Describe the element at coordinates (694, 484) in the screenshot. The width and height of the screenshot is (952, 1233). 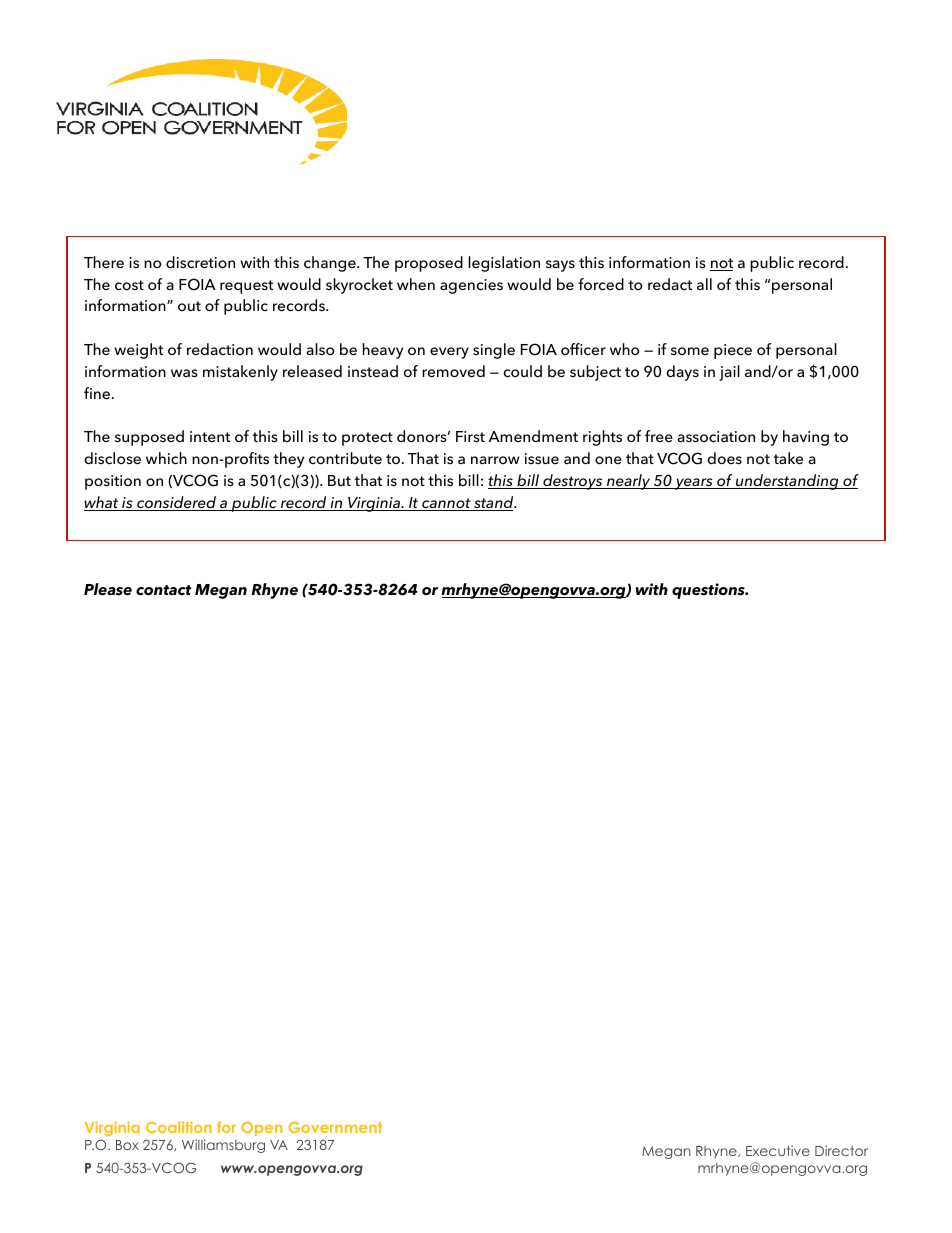
I see `years` at that location.
